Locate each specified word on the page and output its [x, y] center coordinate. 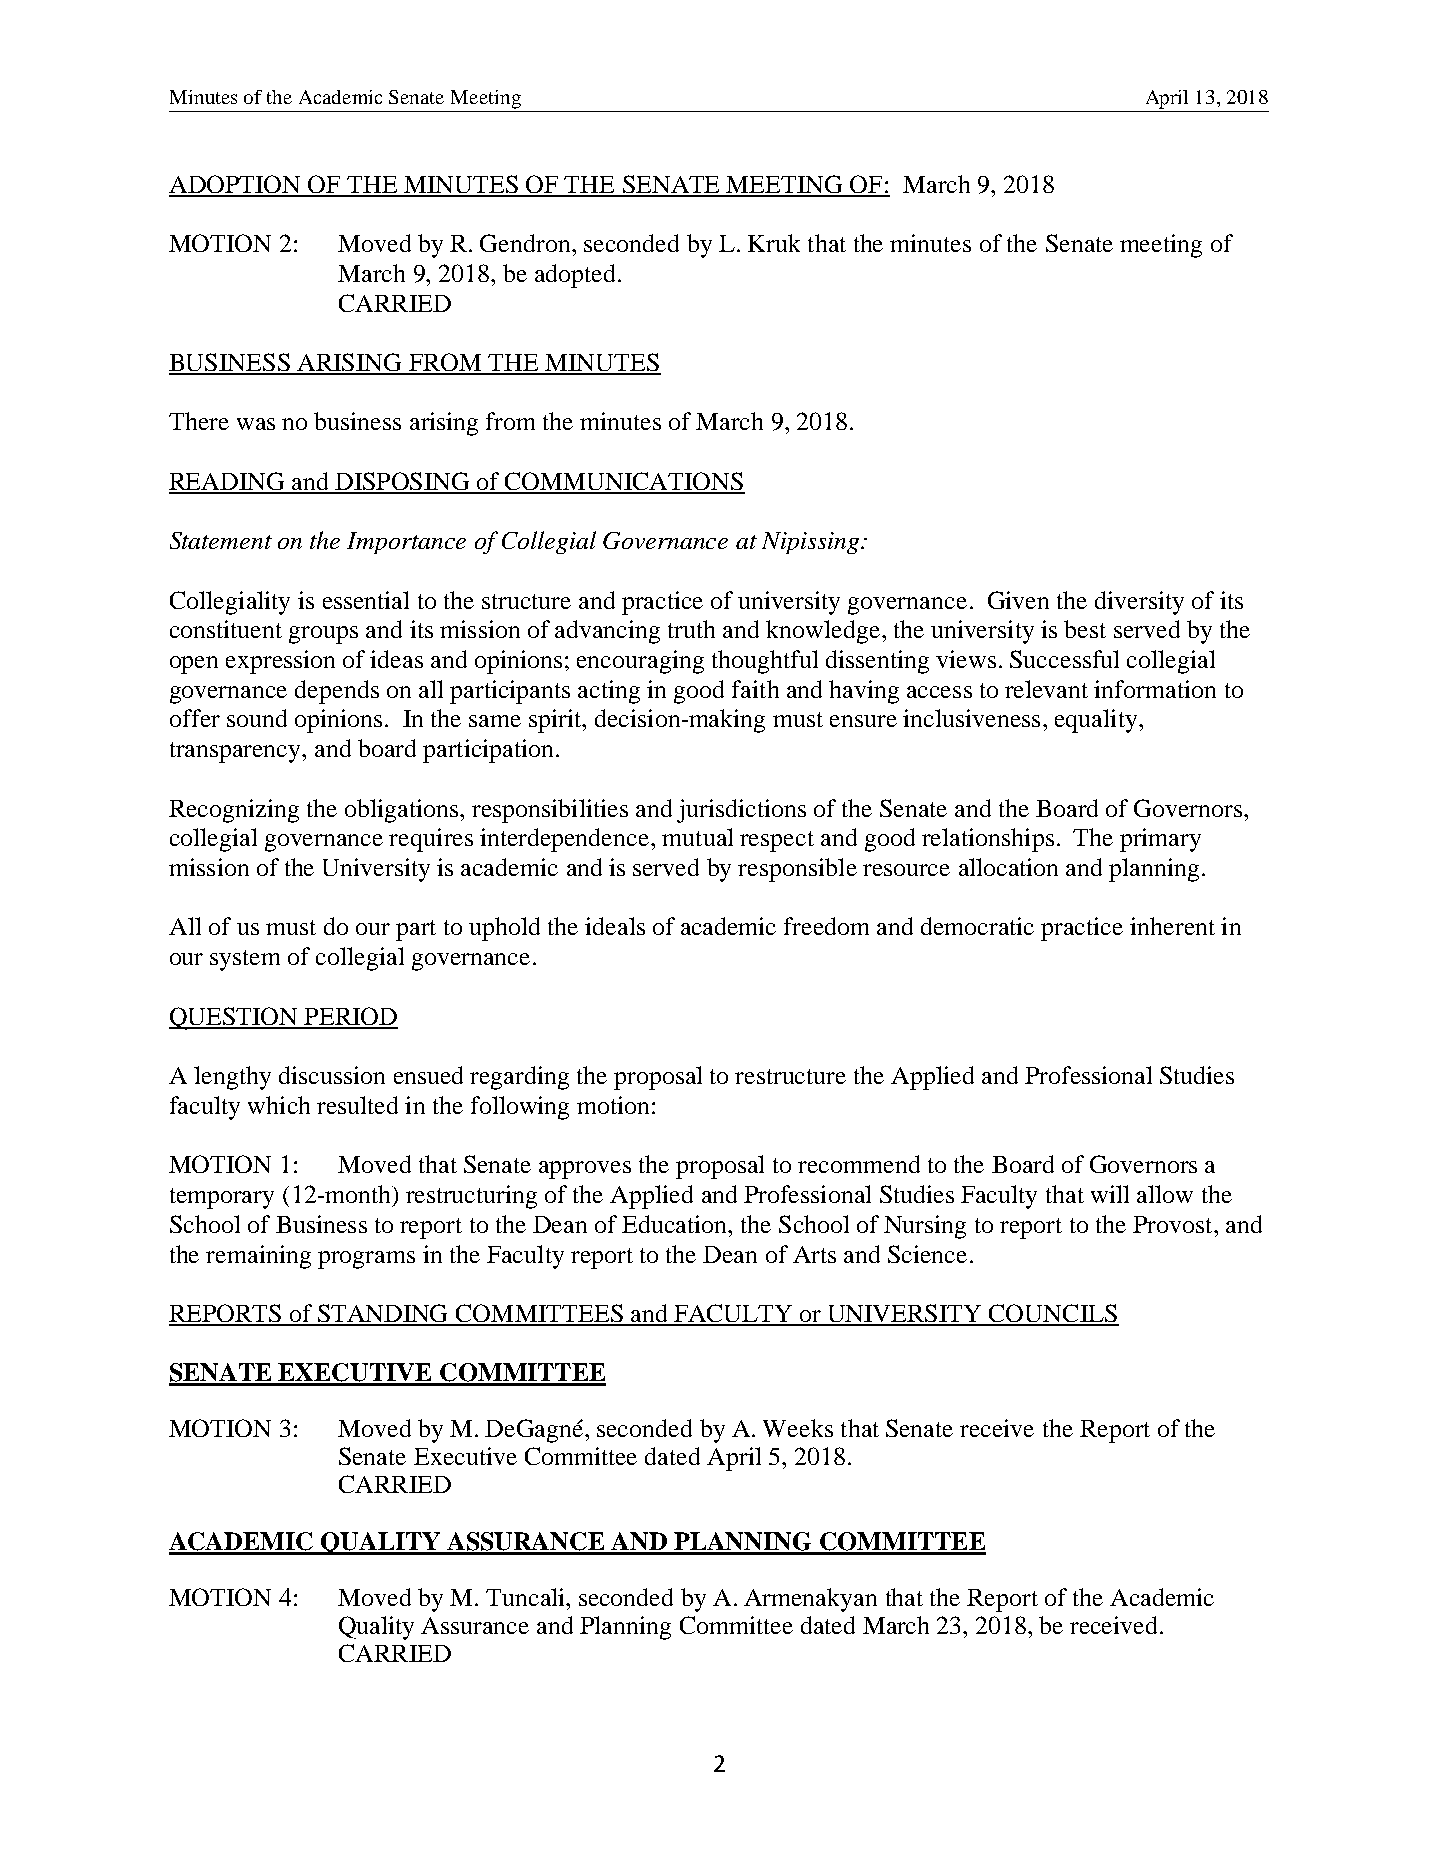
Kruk [774, 243]
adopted [575, 276]
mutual [697, 837]
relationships [988, 840]
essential [366, 600]
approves [585, 1170]
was [256, 424]
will [1110, 1194]
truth [691, 629]
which [279, 1105]
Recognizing [234, 811]
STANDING [383, 1314]
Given [1018, 600]
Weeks [798, 1428]
